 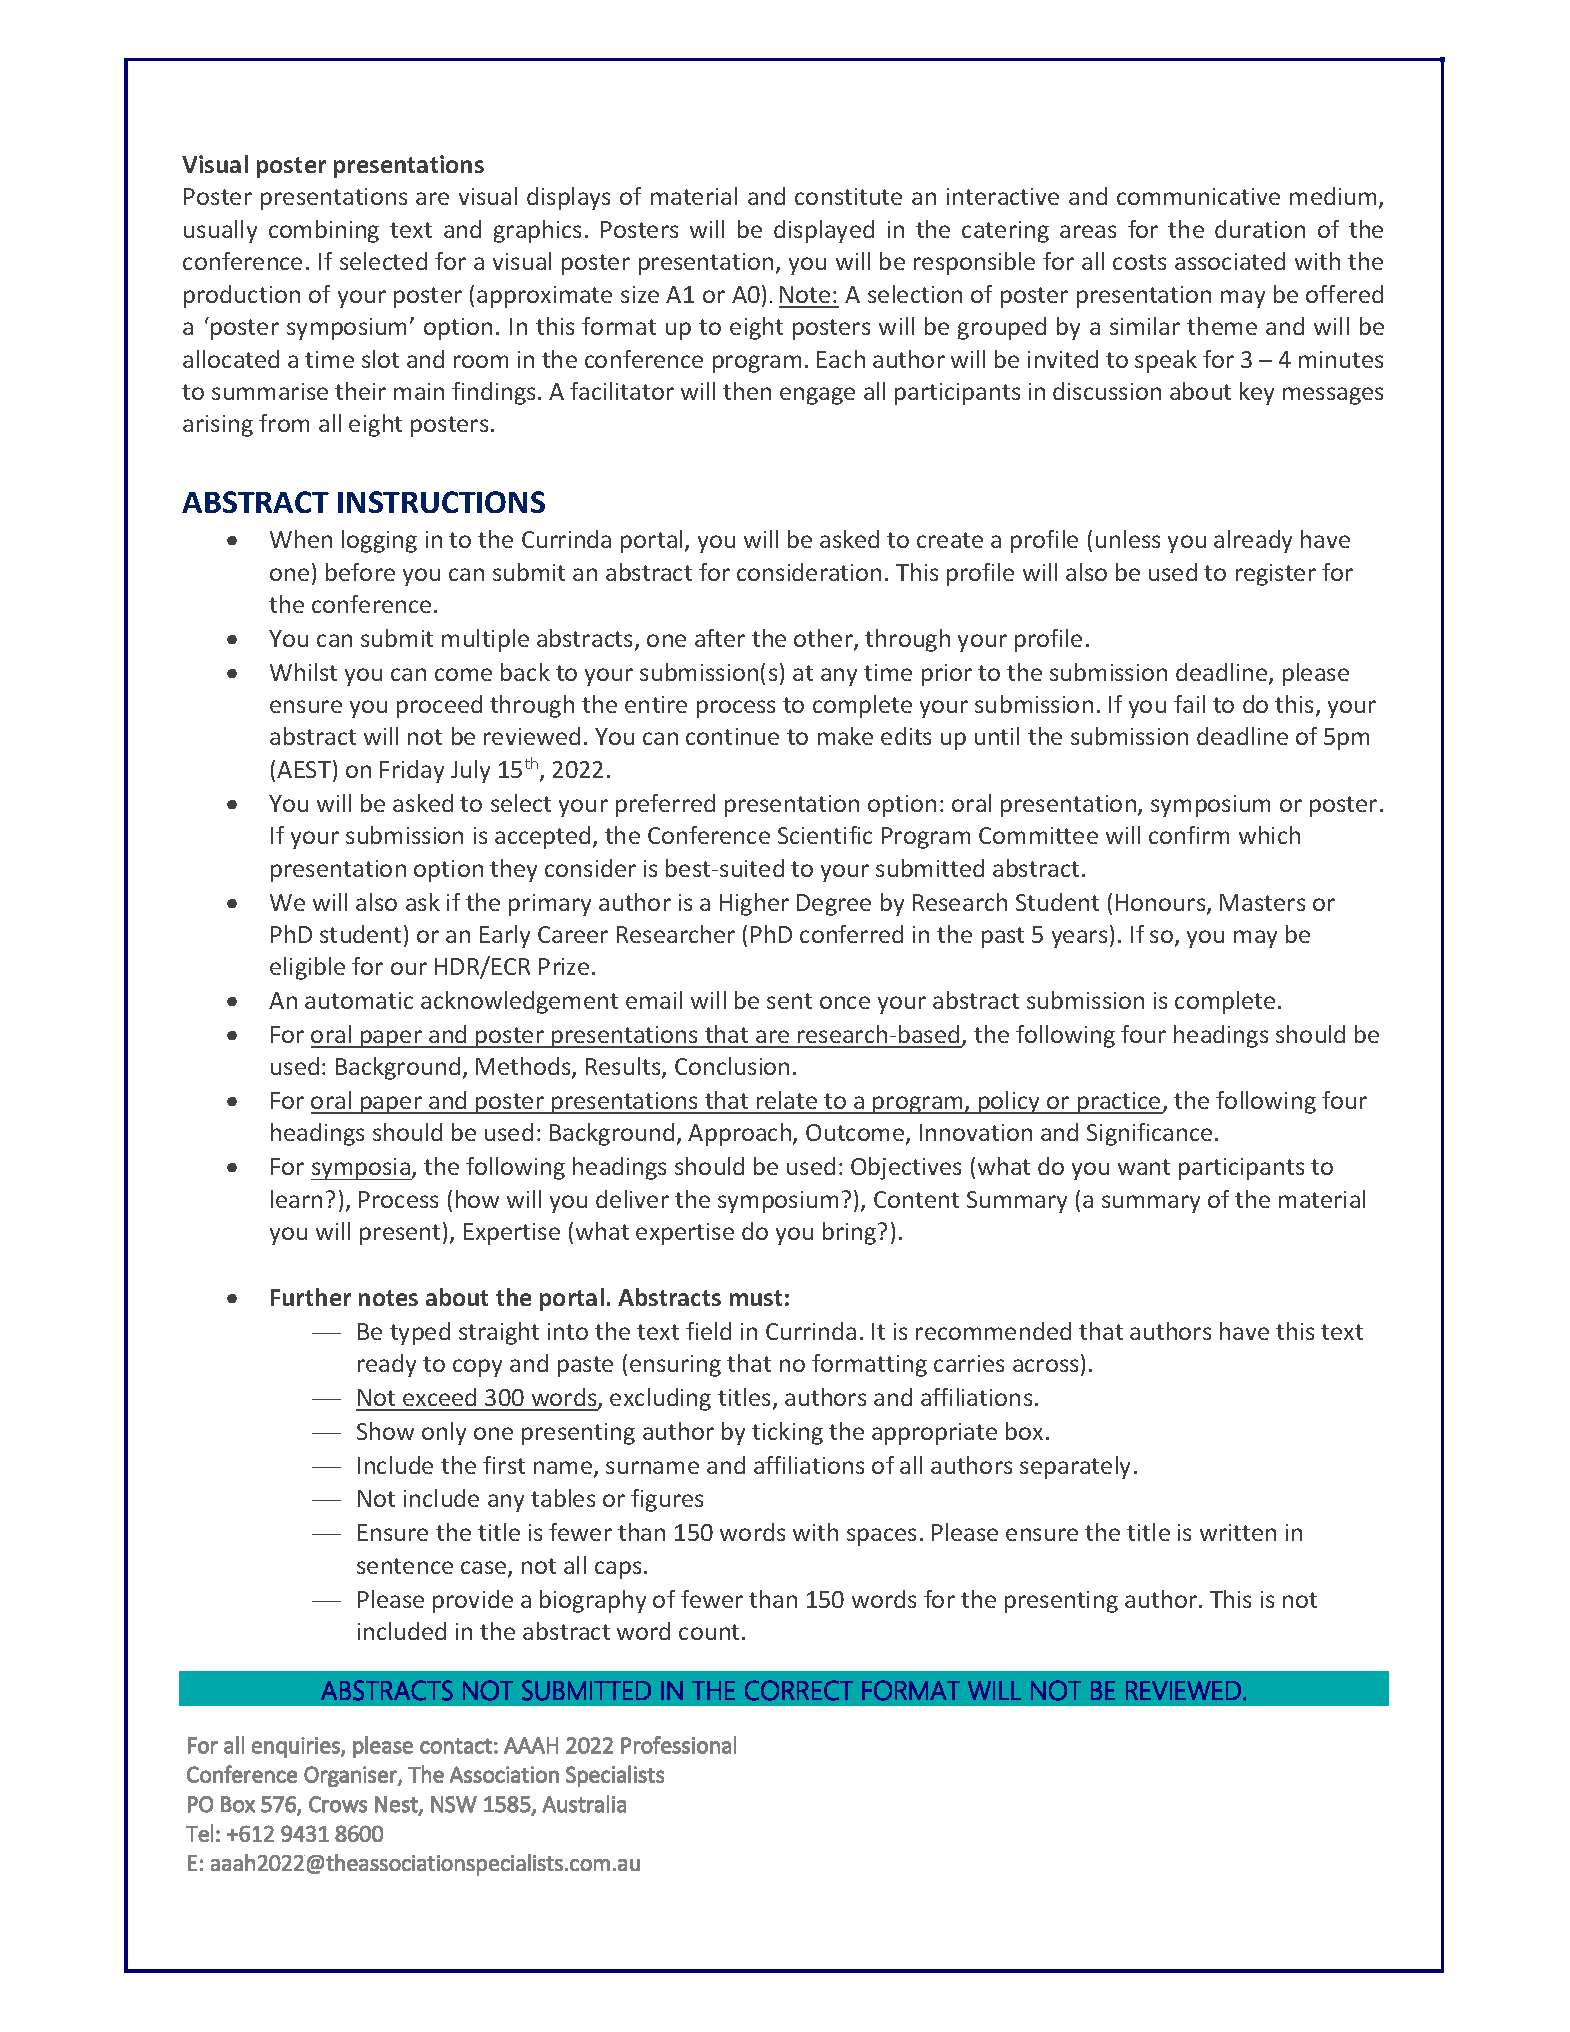 What do you see at coordinates (1230, 261) in the screenshot?
I see `associated` at bounding box center [1230, 261].
